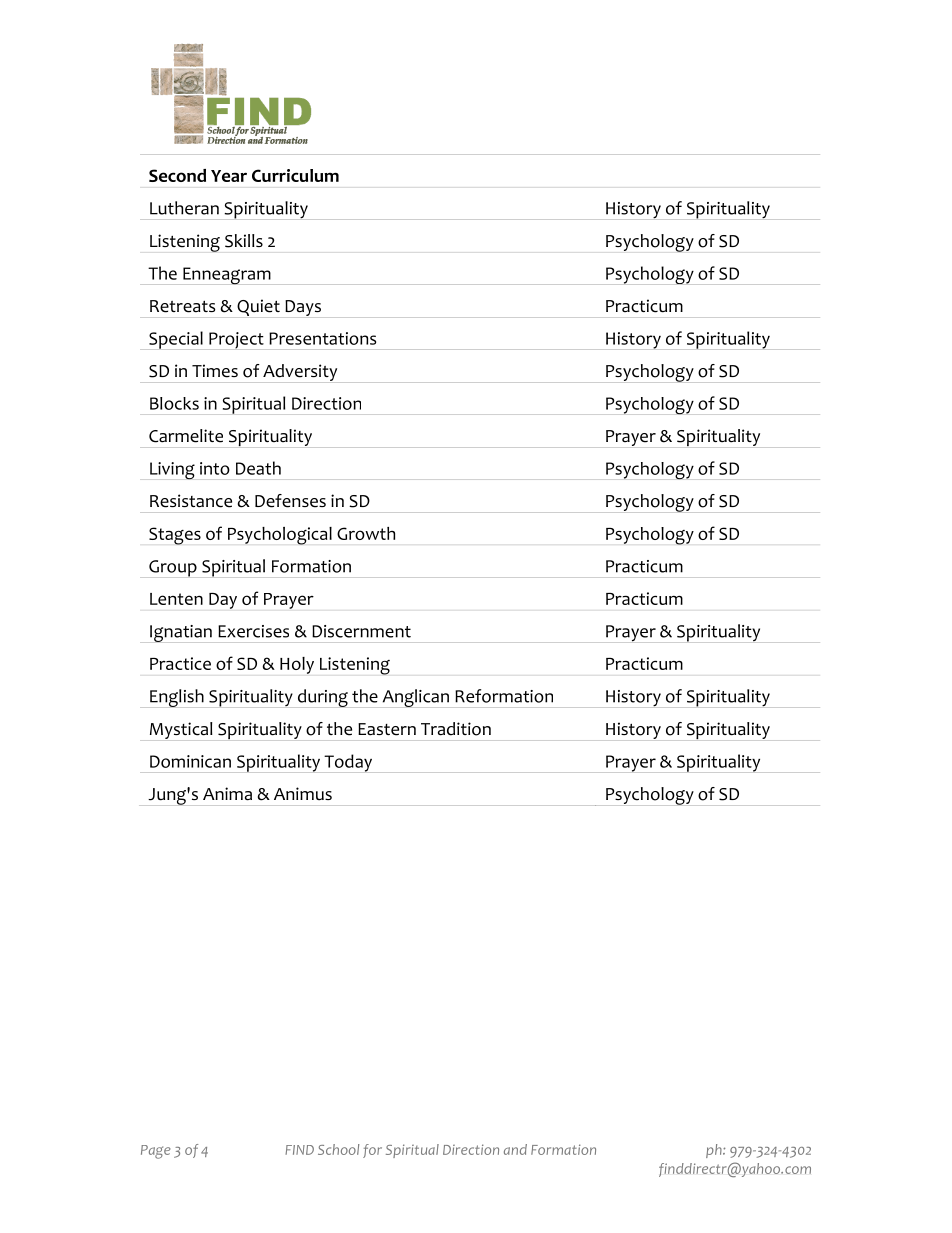 Image resolution: width=952 pixels, height=1233 pixels. What do you see at coordinates (184, 208) in the document?
I see `Lutheran` at bounding box center [184, 208].
